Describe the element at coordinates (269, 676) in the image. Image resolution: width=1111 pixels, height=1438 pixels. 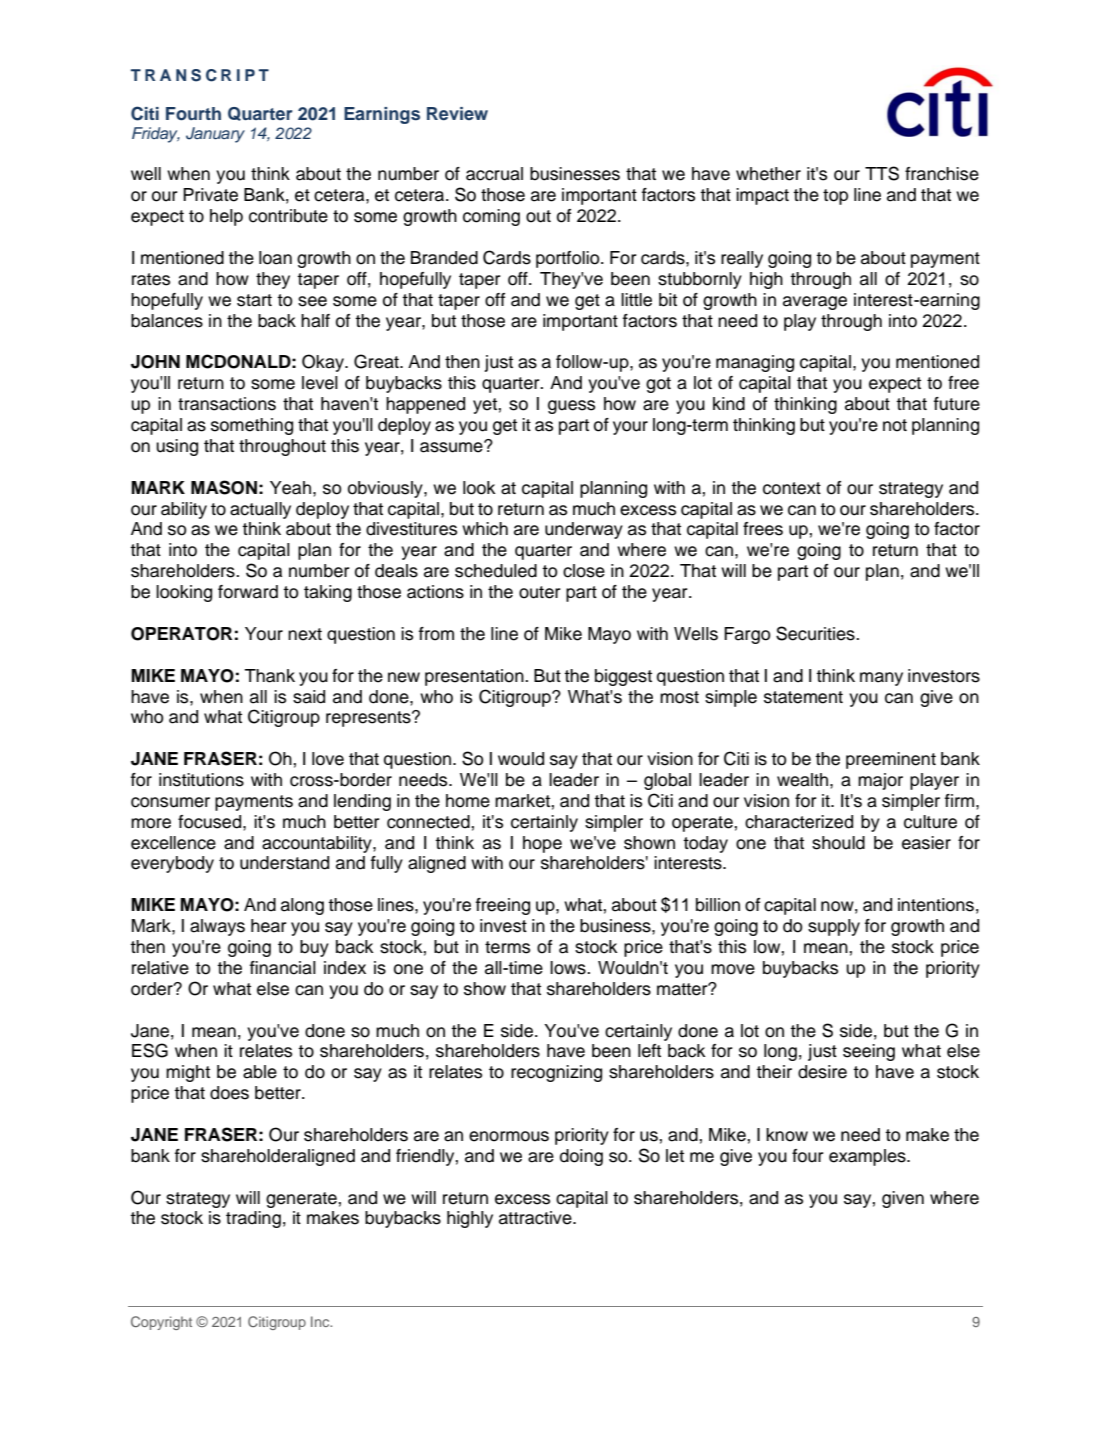
I see `Thank` at that location.
